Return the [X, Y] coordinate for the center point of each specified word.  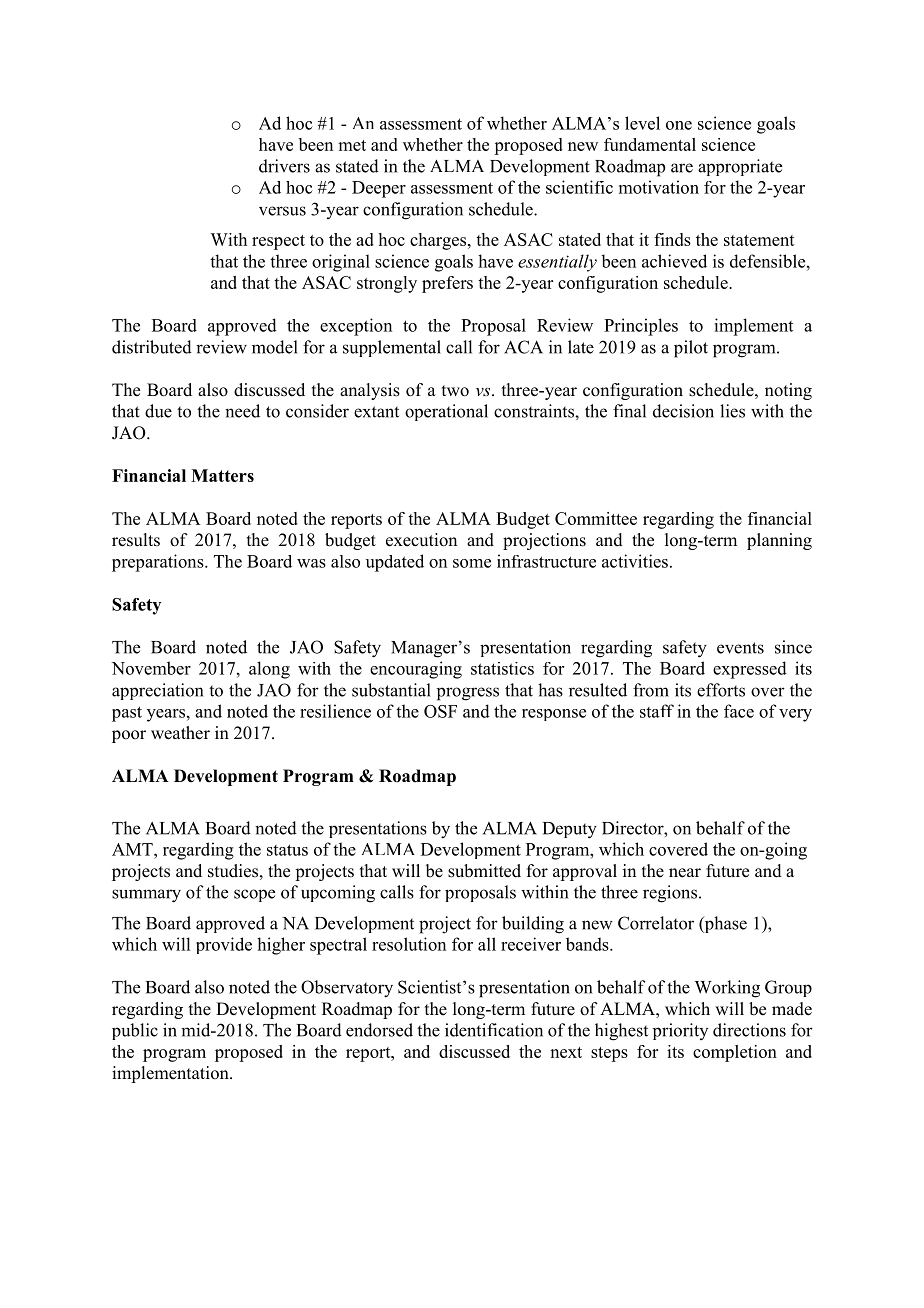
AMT [133, 849]
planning [779, 541]
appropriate [740, 167]
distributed [152, 347]
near [685, 873]
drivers [284, 166]
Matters [222, 475]
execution [421, 540]
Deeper [379, 189]
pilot [691, 349]
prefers [447, 284]
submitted [484, 871]
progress [468, 694]
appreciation [157, 691]
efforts [721, 690]
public [135, 1031]
